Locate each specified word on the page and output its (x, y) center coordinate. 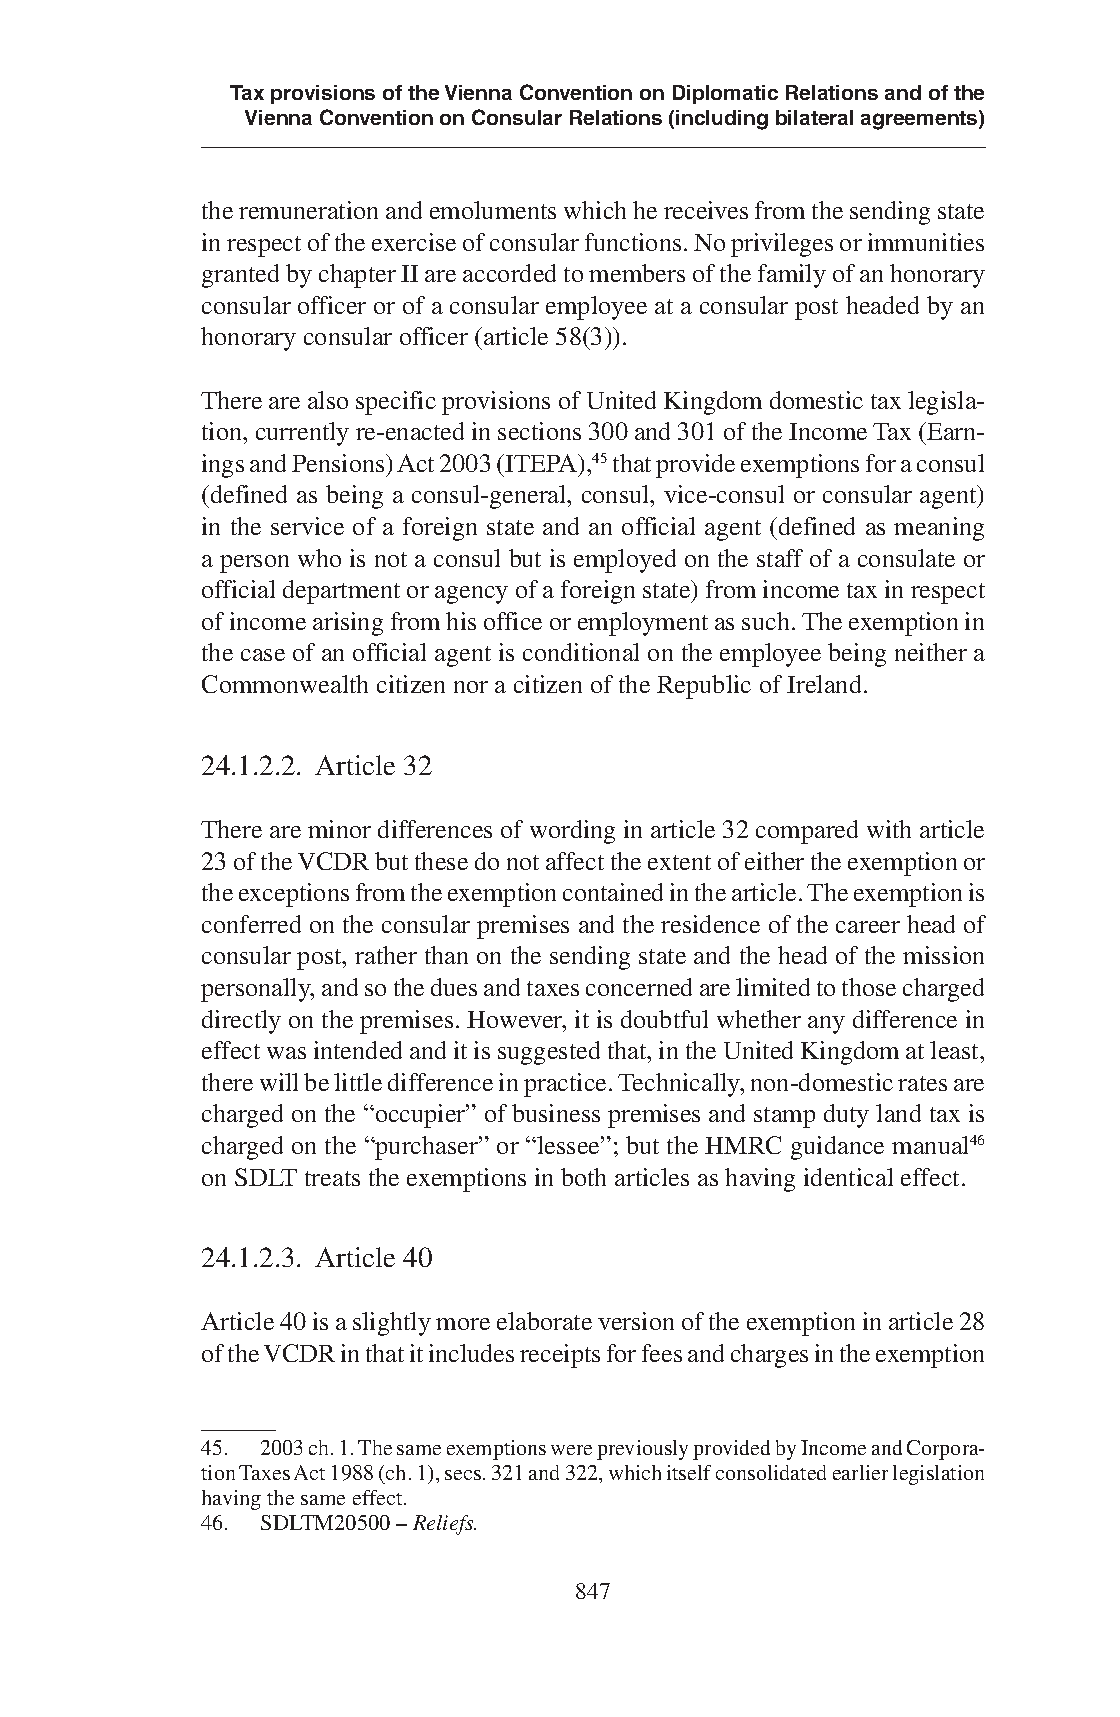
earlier (860, 1472)
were (571, 1450)
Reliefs (444, 1525)
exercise (414, 242)
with (889, 829)
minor (339, 829)
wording (572, 832)
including (722, 120)
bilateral (814, 117)
